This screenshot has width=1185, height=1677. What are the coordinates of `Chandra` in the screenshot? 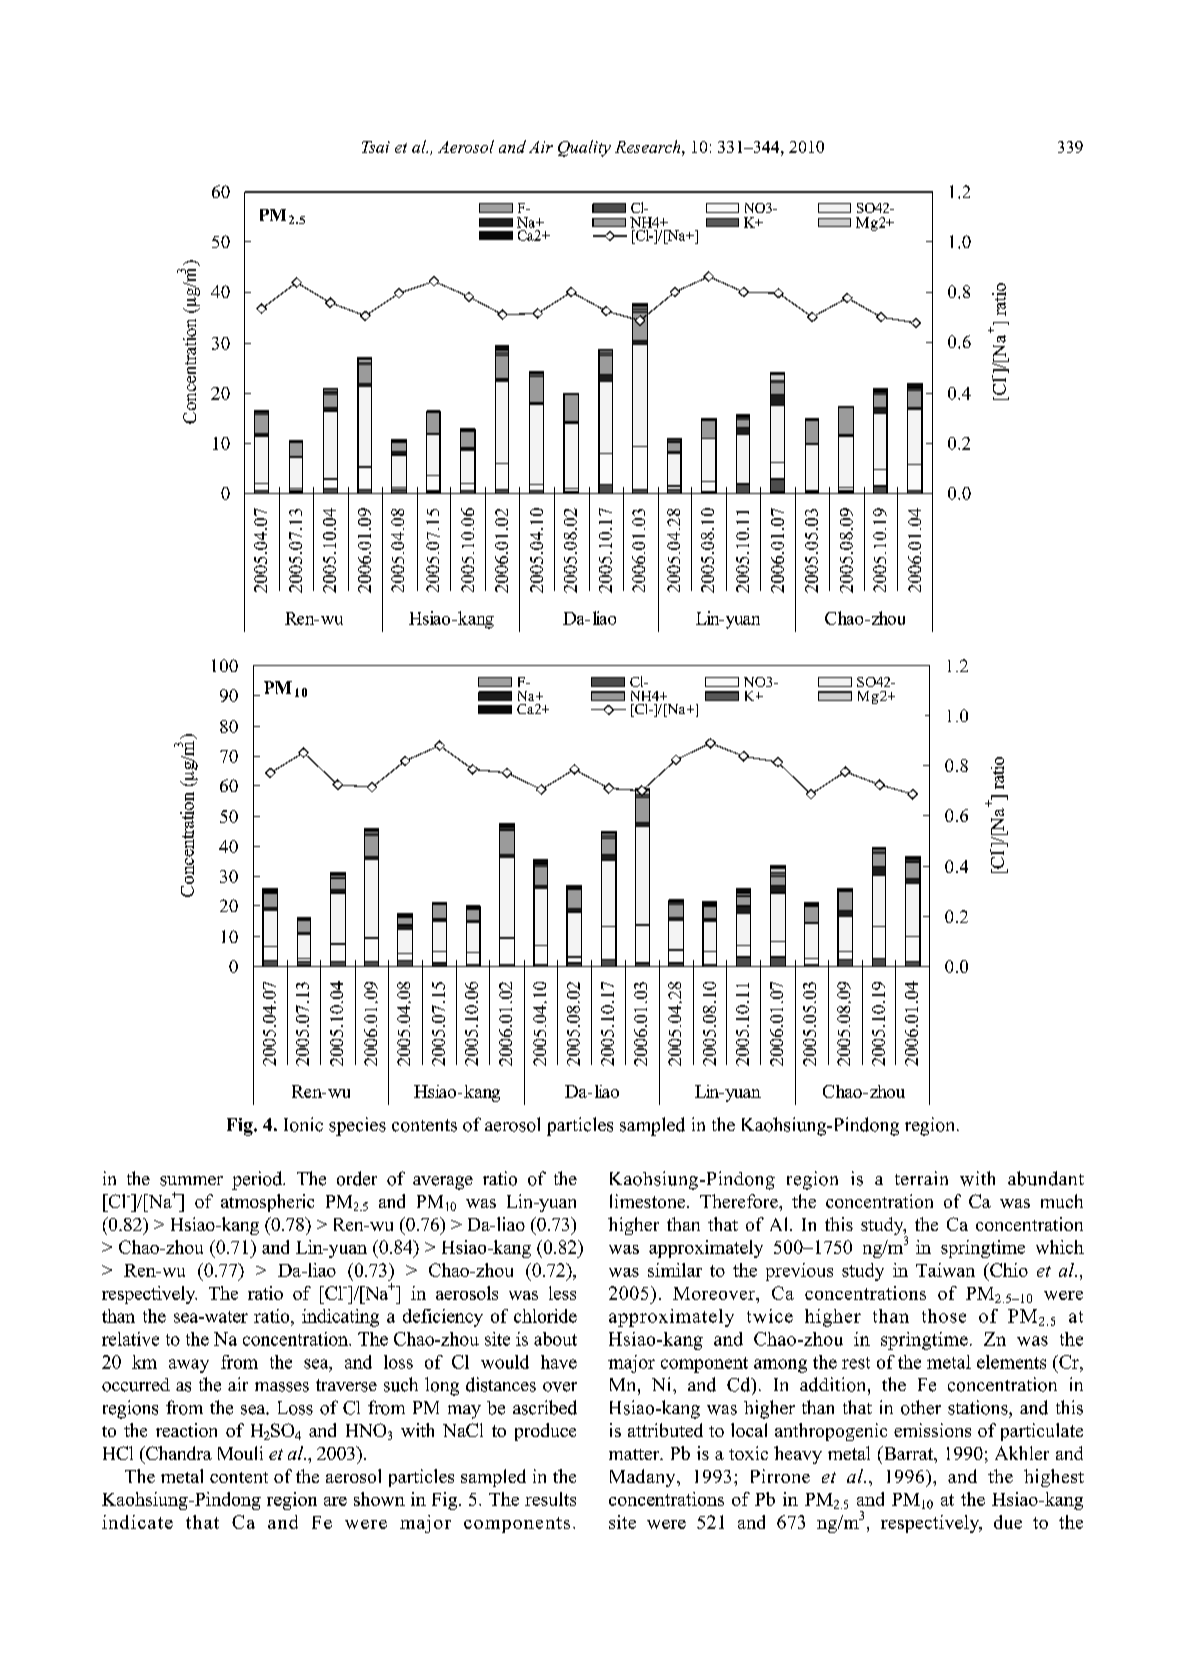 It's located at (178, 1453).
